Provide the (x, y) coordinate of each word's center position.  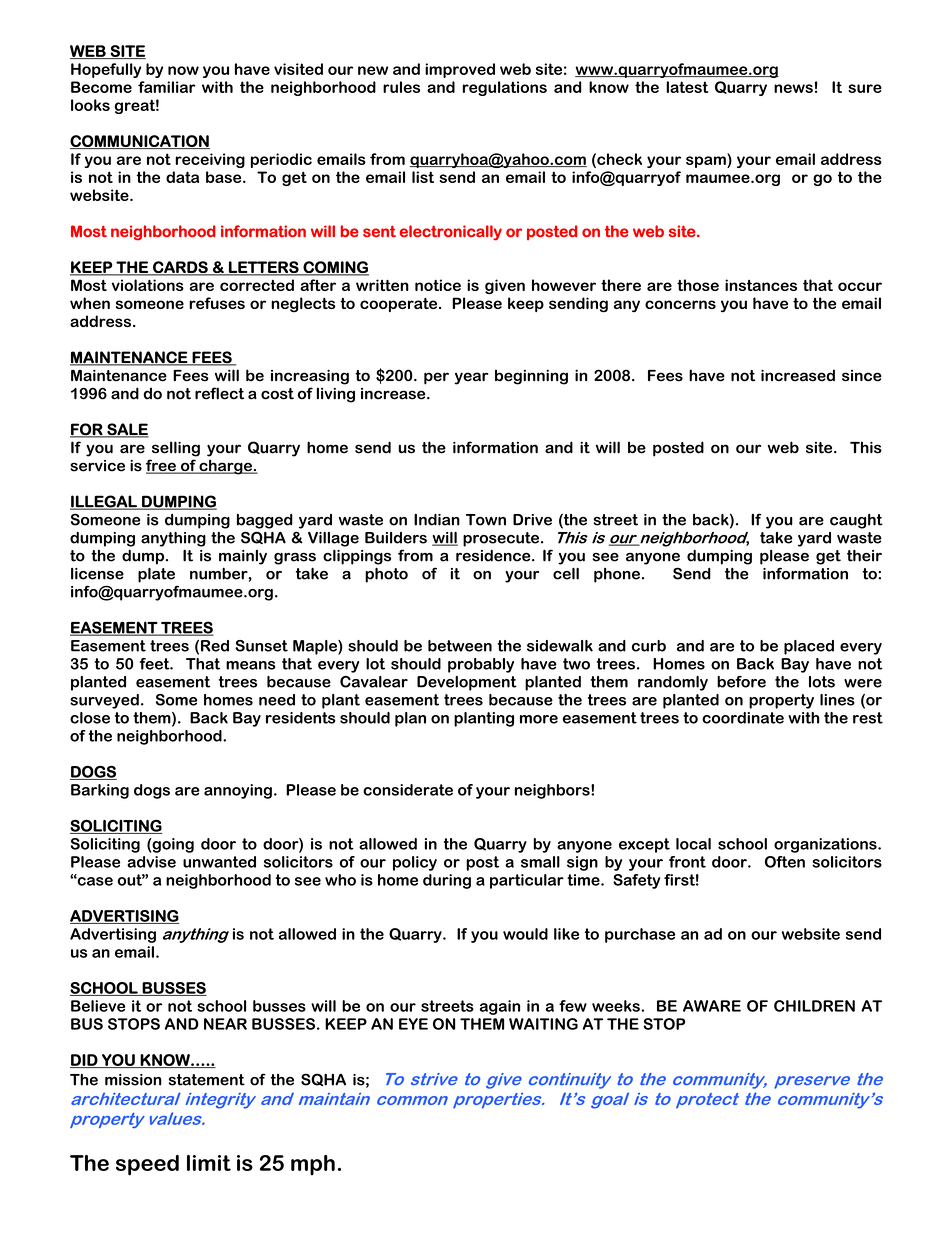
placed (809, 647)
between (460, 646)
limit (209, 1163)
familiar (167, 87)
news (793, 88)
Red (215, 646)
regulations (504, 88)
